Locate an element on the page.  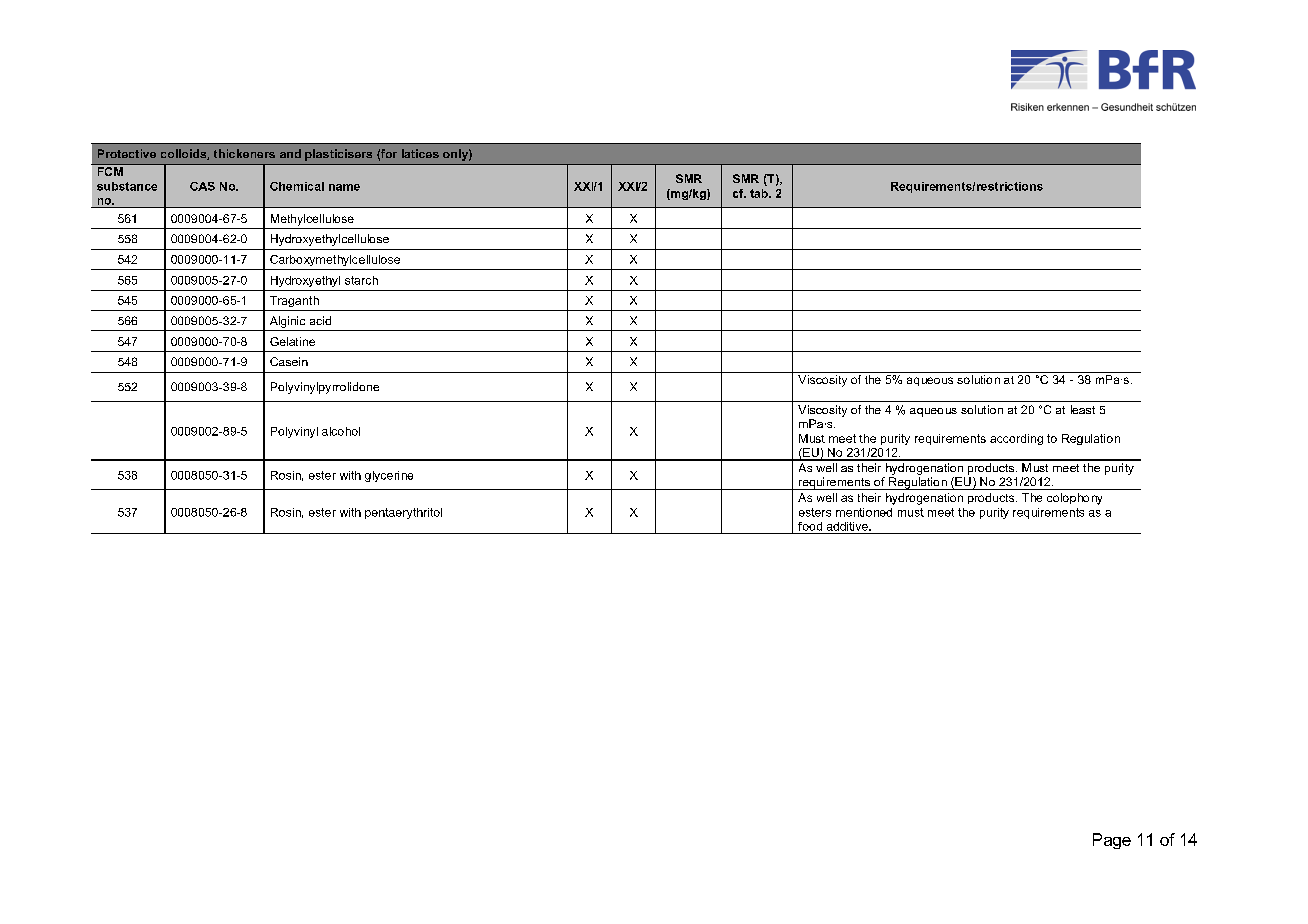
mentioned is located at coordinates (864, 512).
